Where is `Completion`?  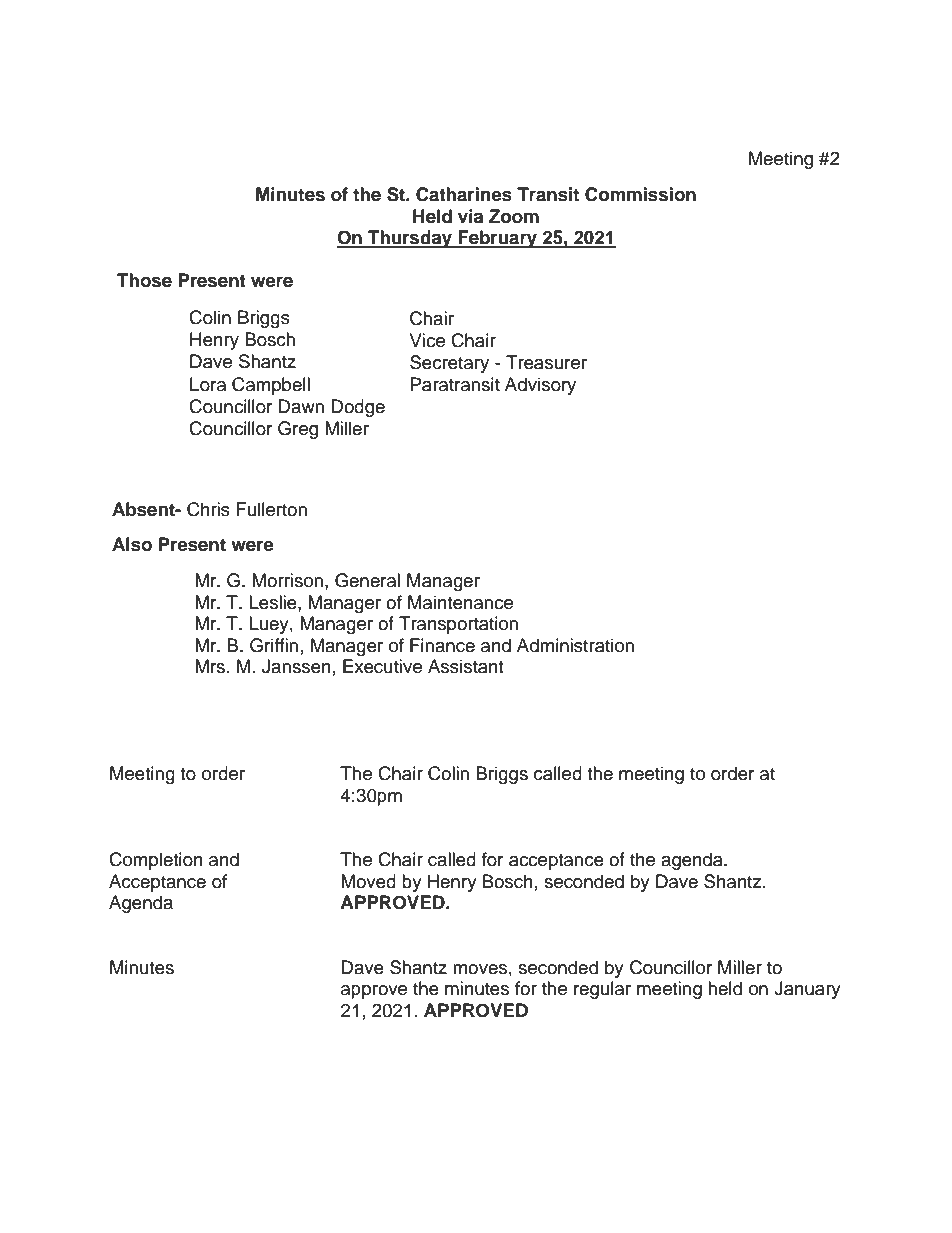 Completion is located at coordinates (156, 861).
